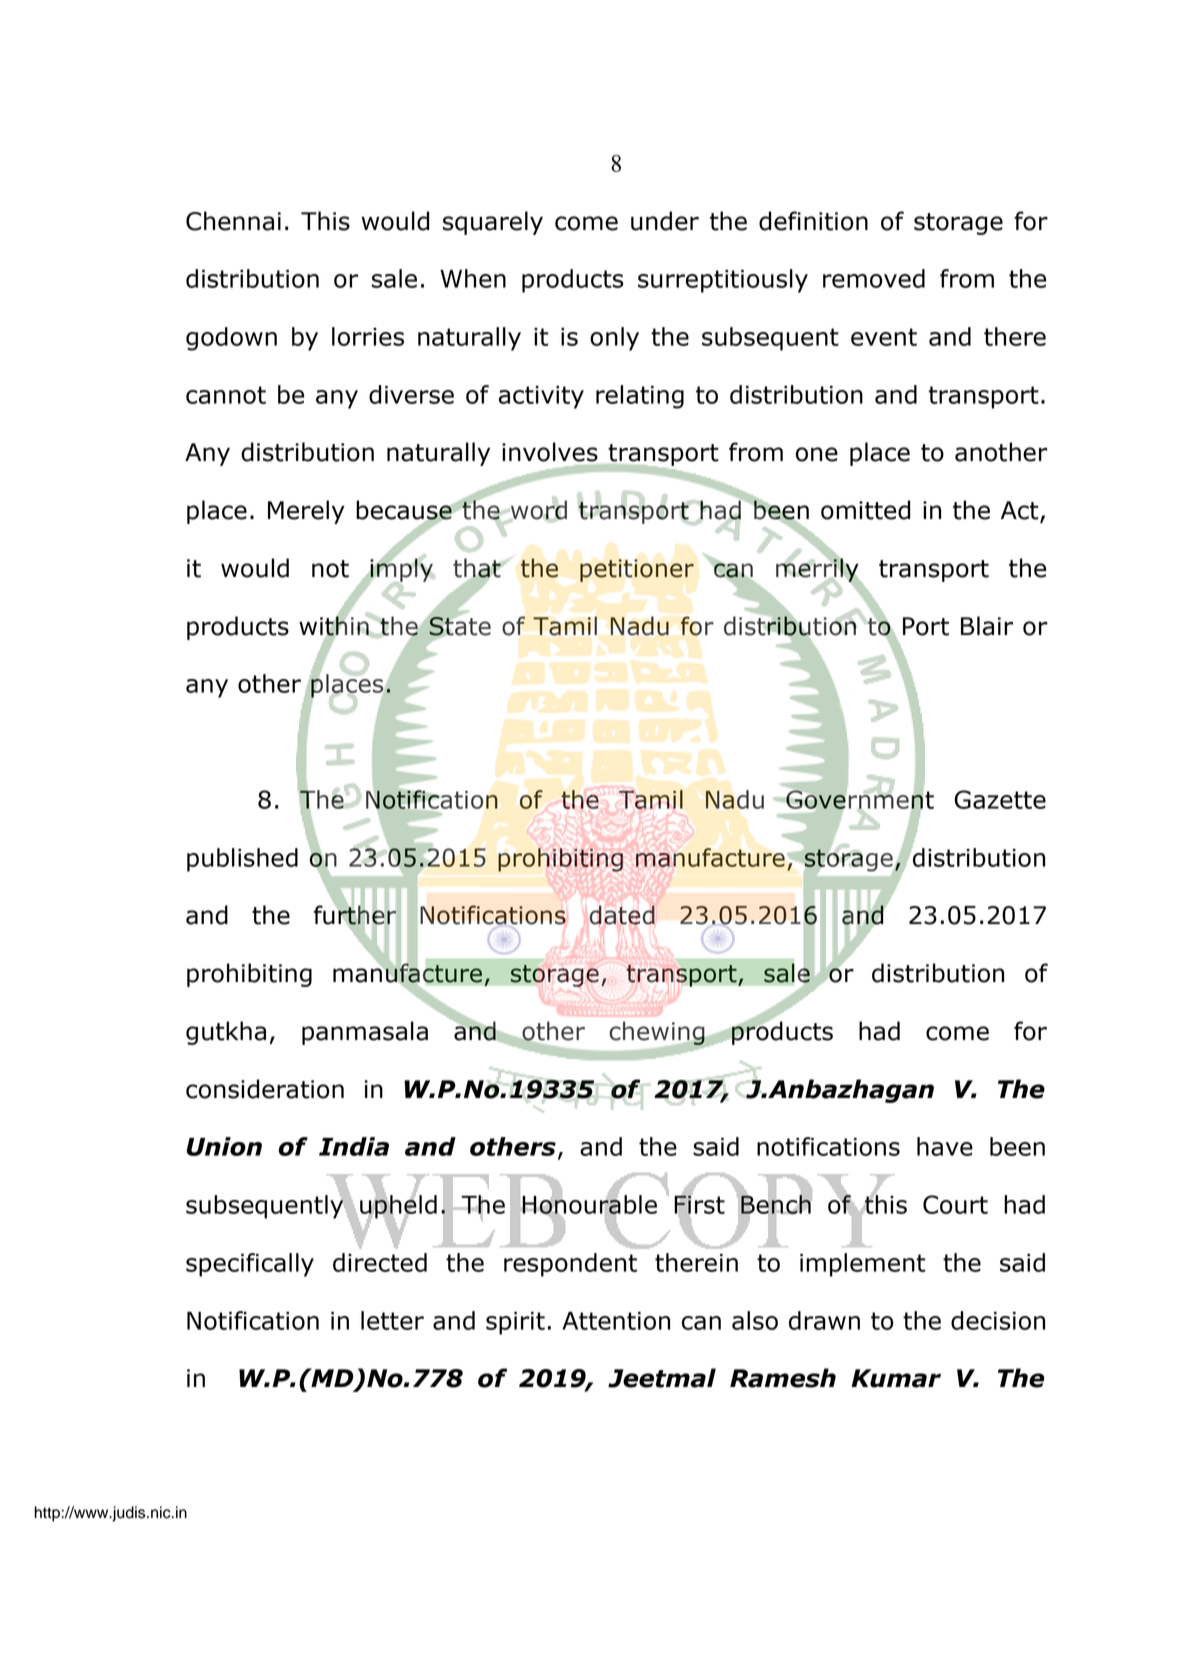 The height and width of the image is (1680, 1188). I want to click on Kumar, so click(896, 1378).
